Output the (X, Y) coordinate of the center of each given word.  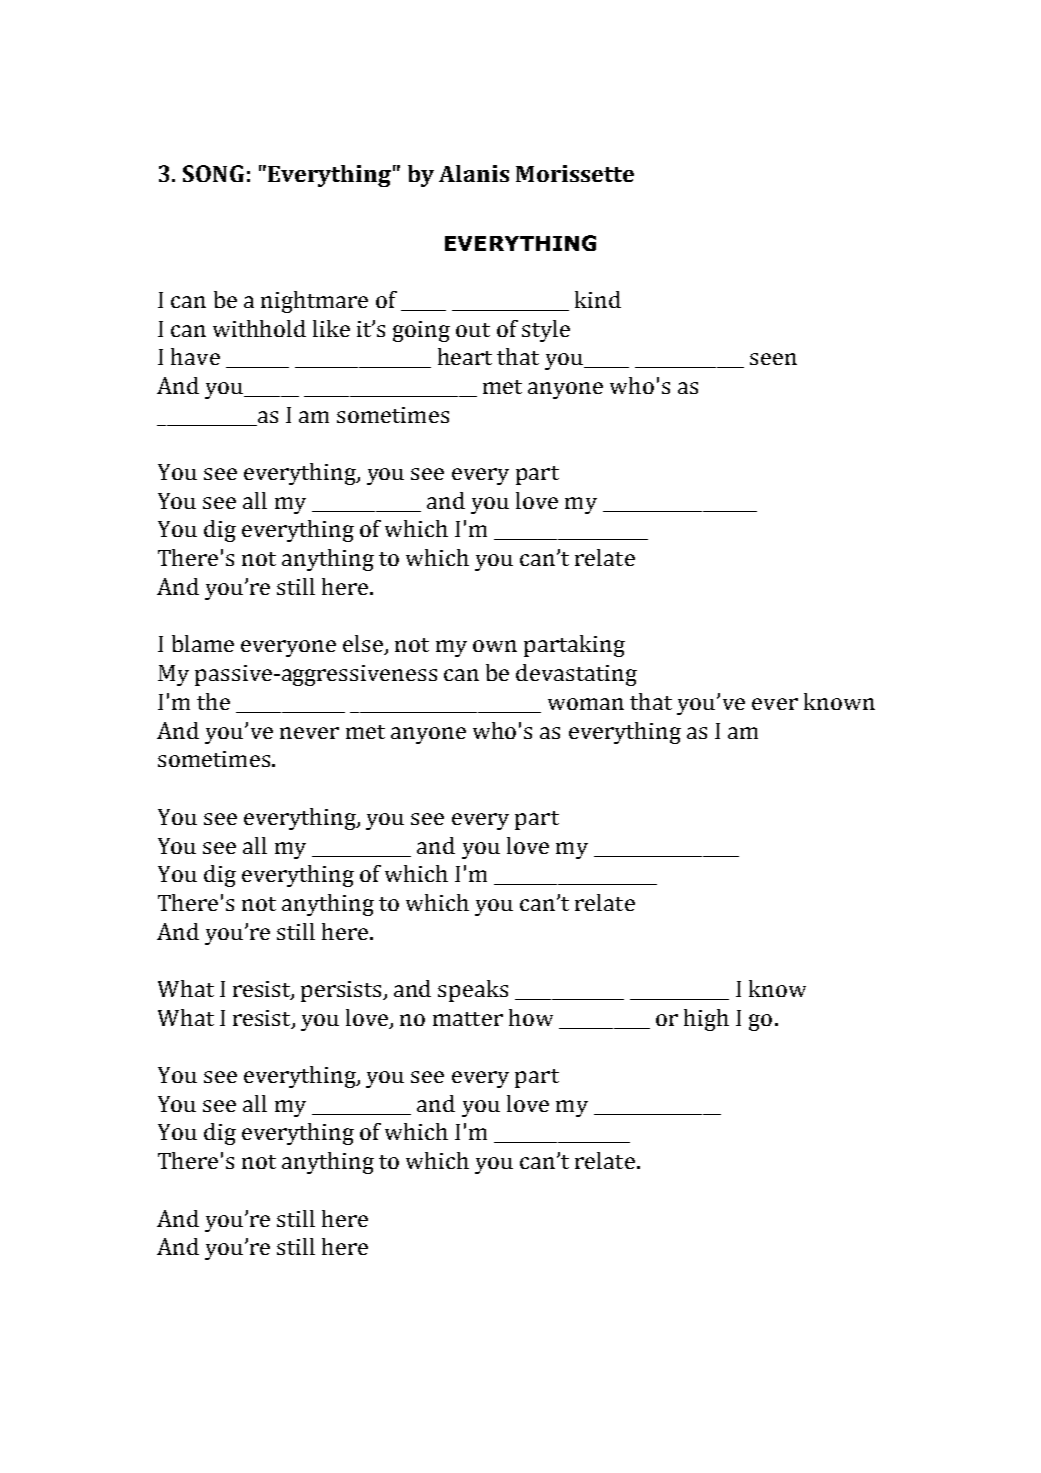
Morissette (575, 173)
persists (343, 991)
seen (773, 359)
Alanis (474, 173)
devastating (576, 675)
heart (465, 356)
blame (203, 643)
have (195, 356)
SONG (213, 173)
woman (586, 704)
